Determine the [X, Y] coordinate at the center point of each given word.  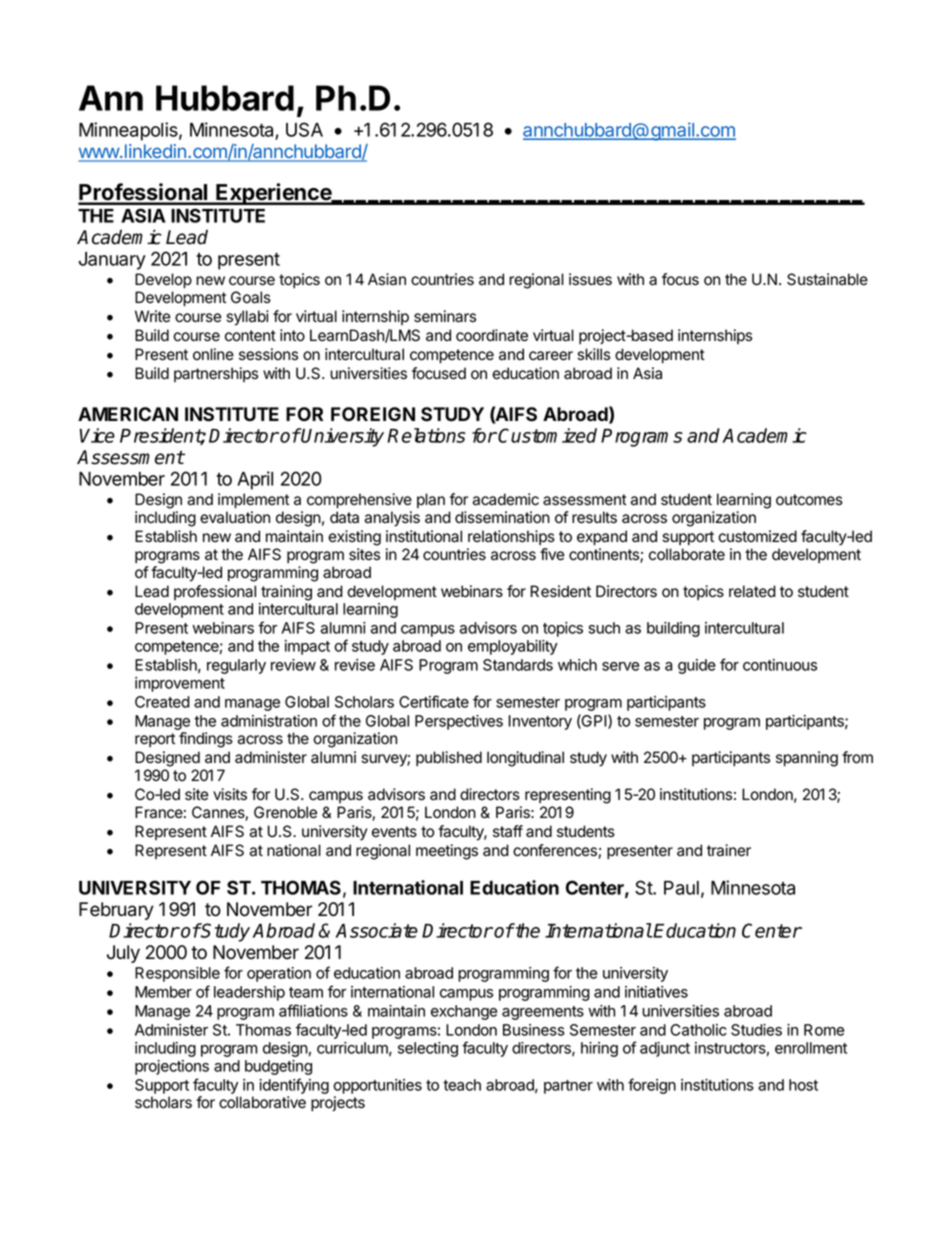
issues [590, 279]
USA [304, 129]
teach [462, 1085]
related [752, 591]
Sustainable [827, 279]
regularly [236, 666]
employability [513, 647]
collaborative [262, 1102]
